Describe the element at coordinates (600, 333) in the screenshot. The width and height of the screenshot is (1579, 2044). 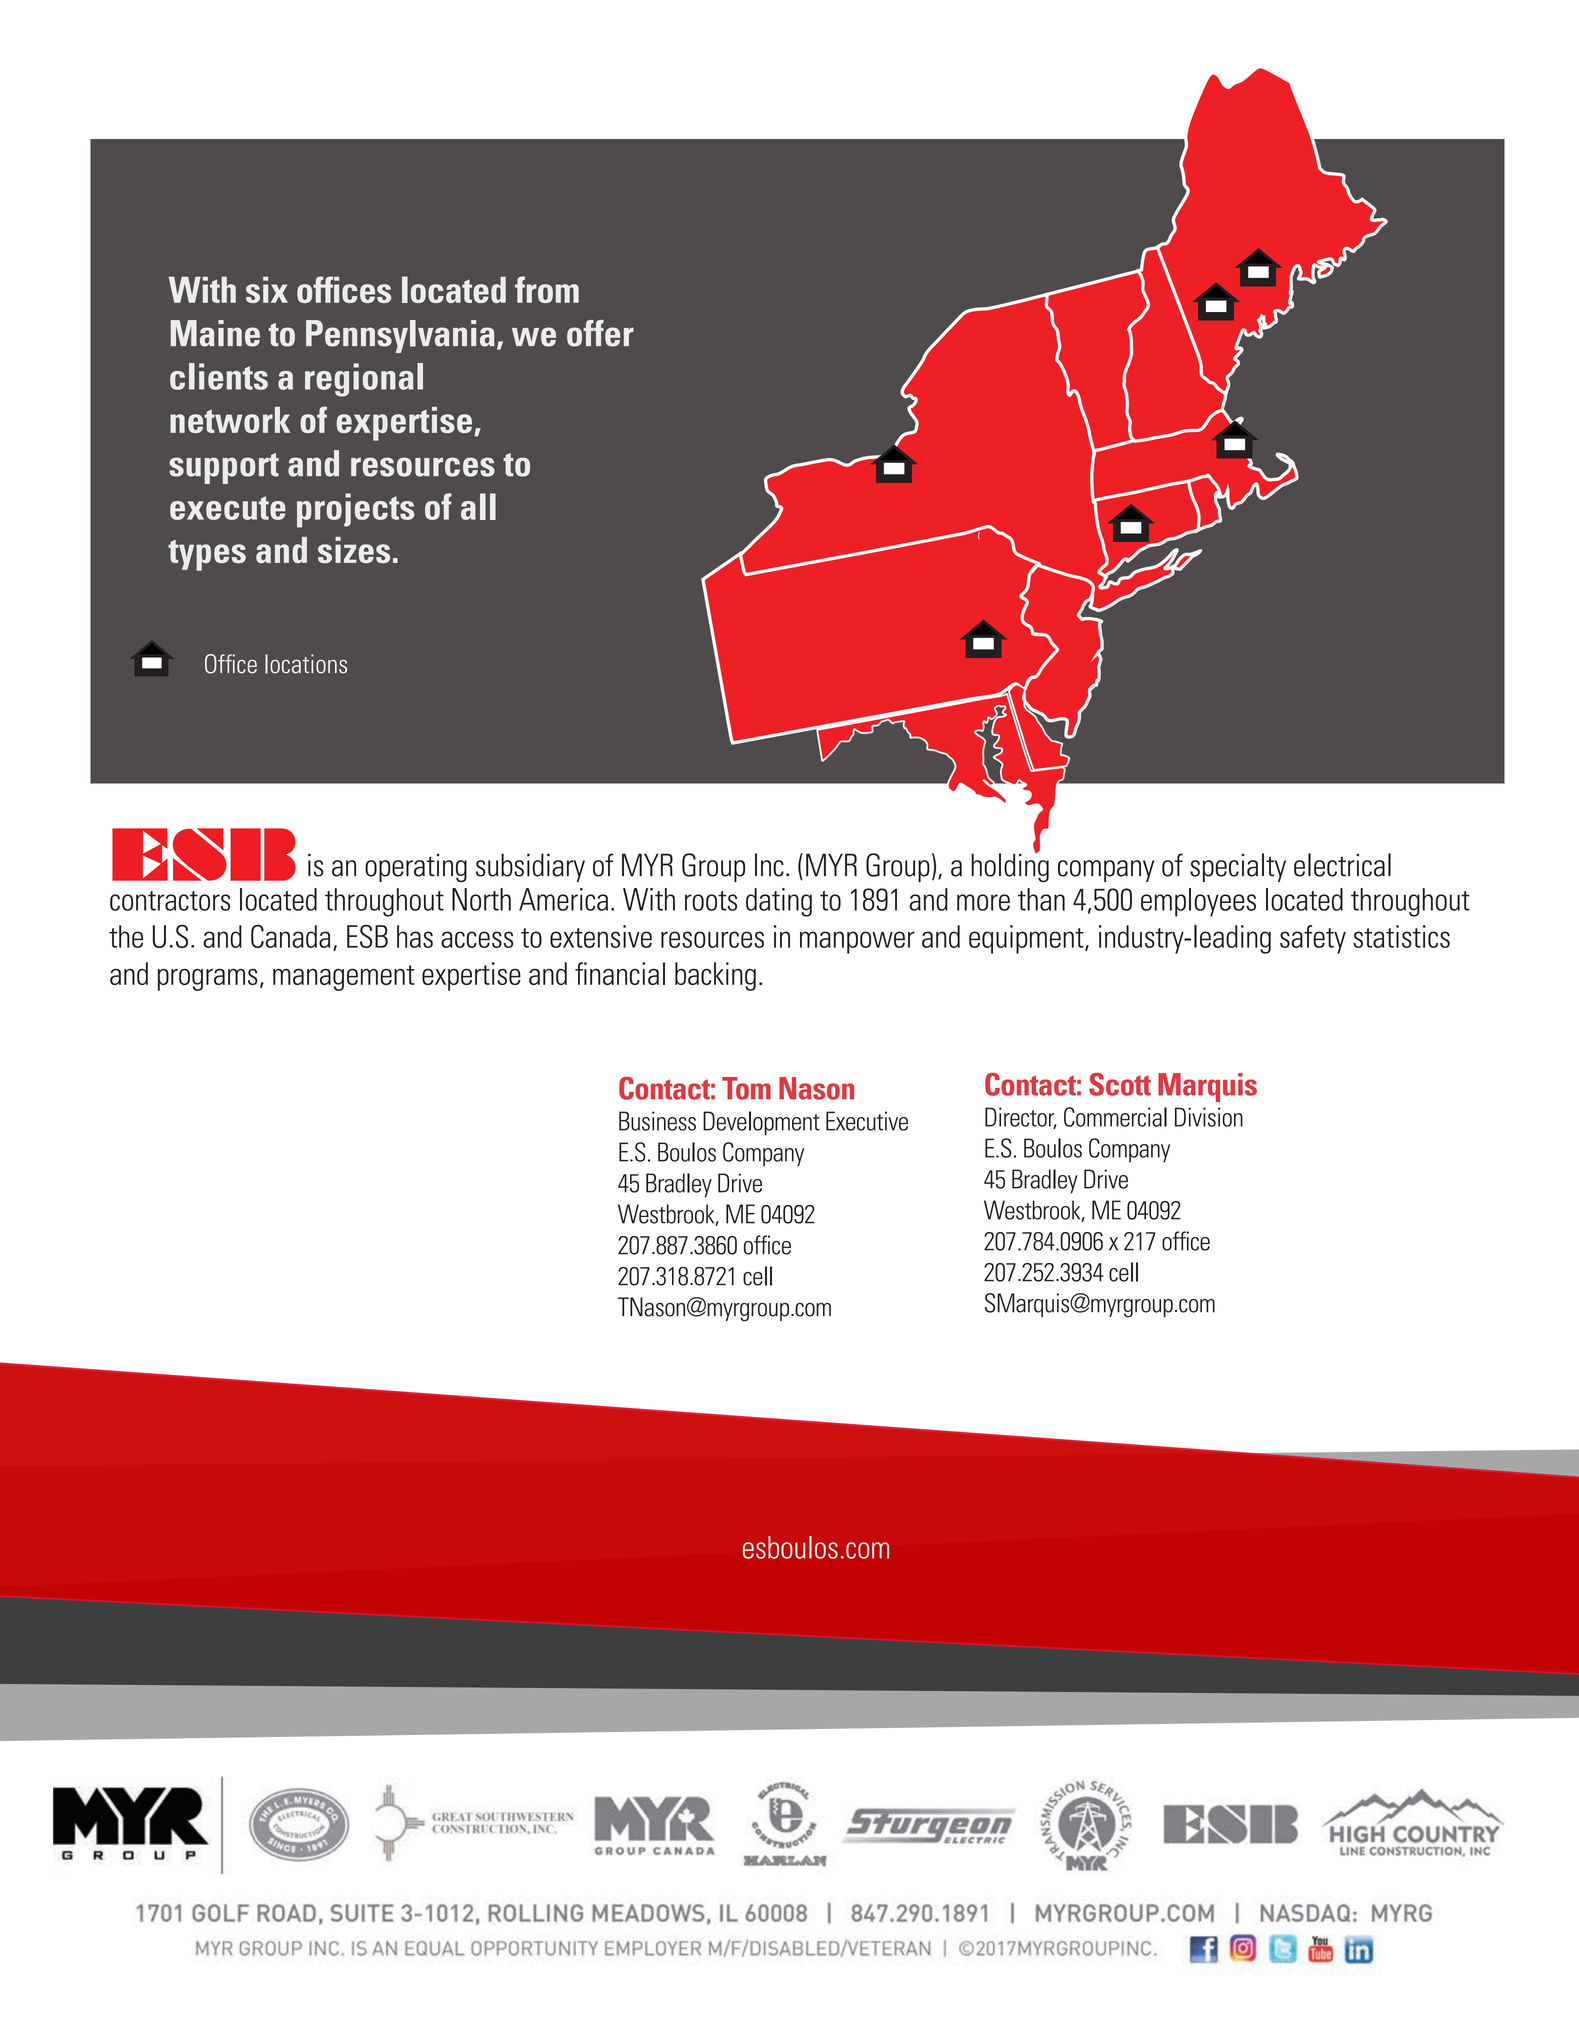
I see `offer` at that location.
